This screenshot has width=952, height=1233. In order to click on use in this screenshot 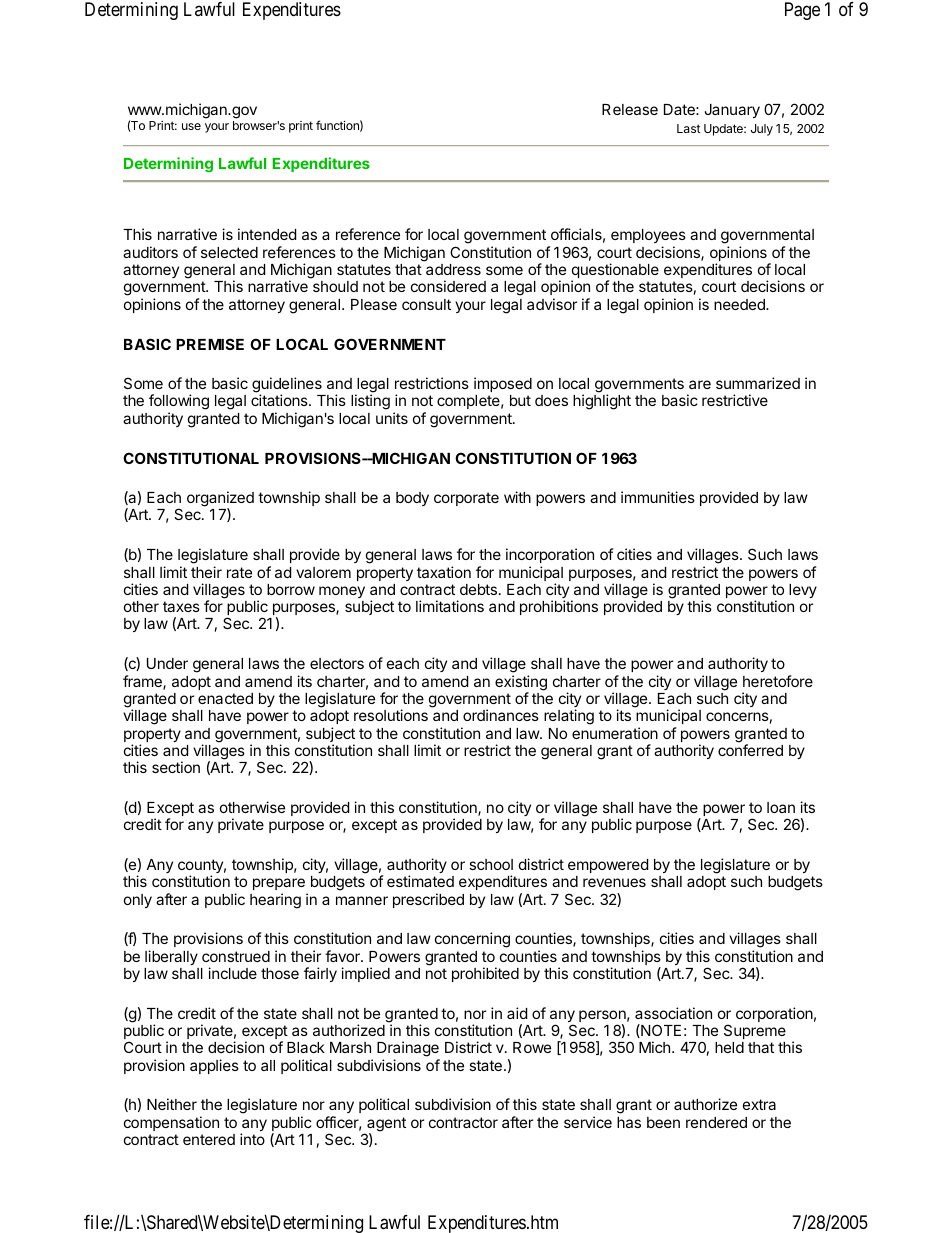, I will do `click(191, 126)`.
